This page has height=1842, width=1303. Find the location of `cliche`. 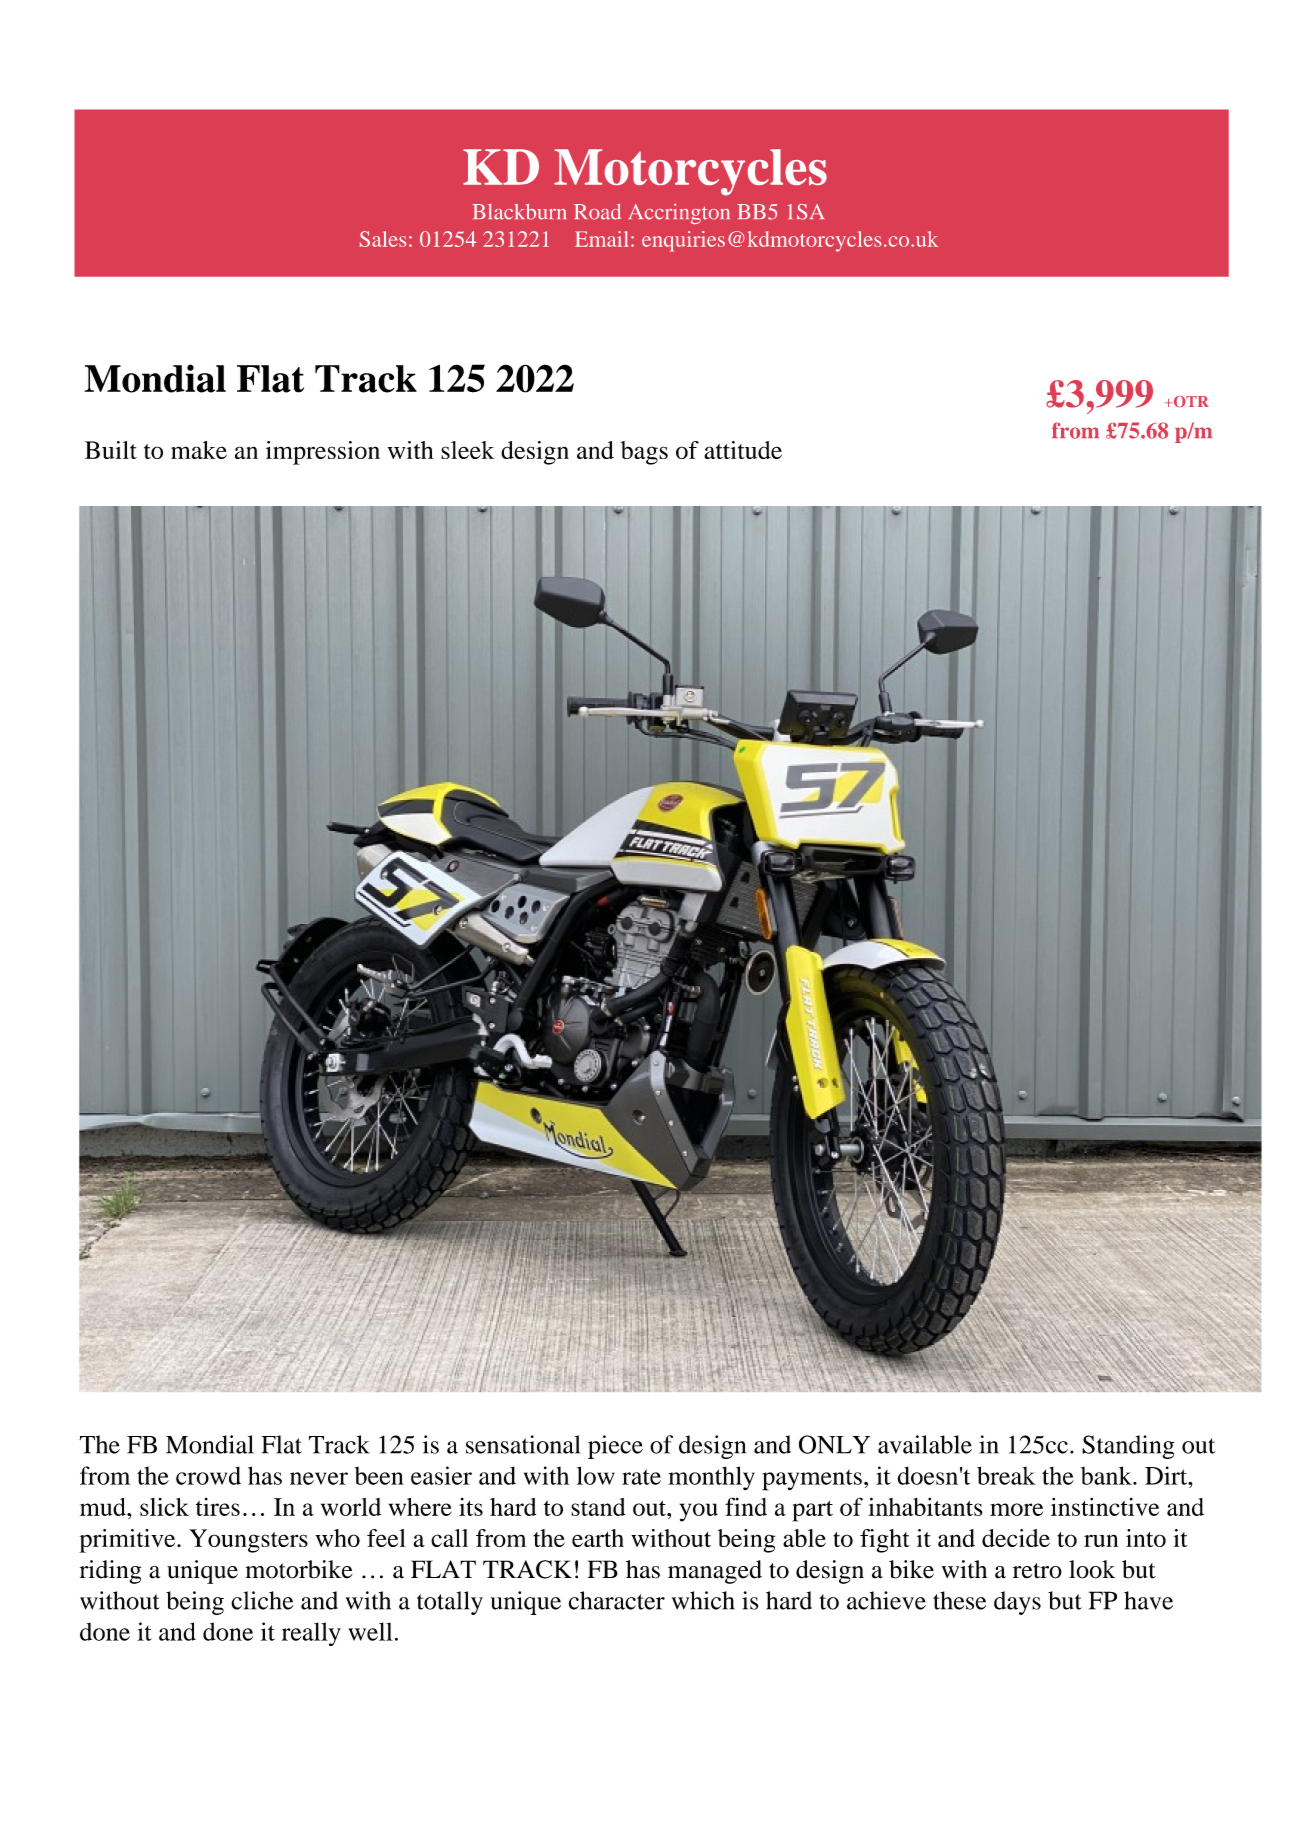

cliche is located at coordinates (262, 1600).
